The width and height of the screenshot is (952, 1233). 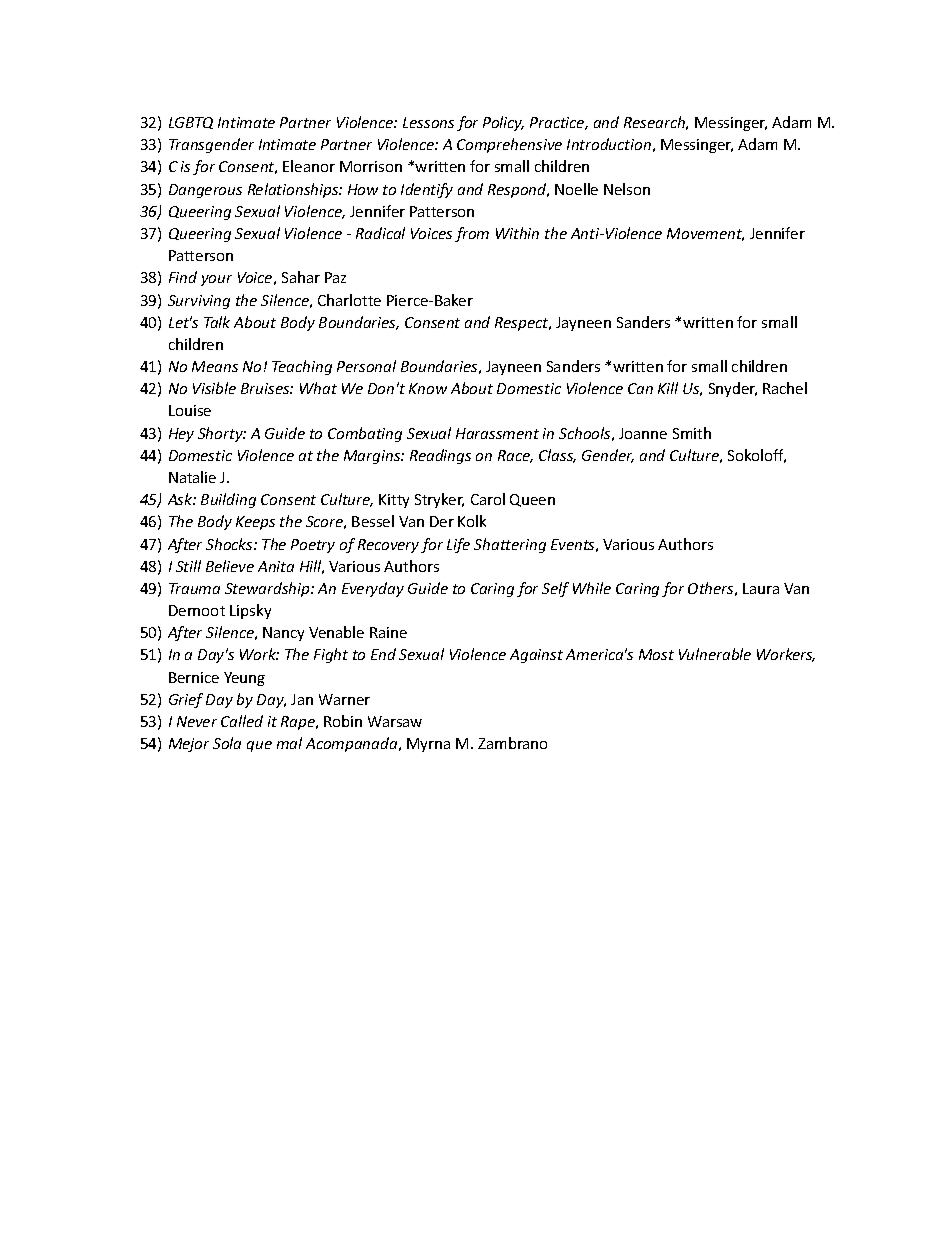 What do you see at coordinates (191, 123) in the screenshot?
I see `LGBTQ` at bounding box center [191, 123].
